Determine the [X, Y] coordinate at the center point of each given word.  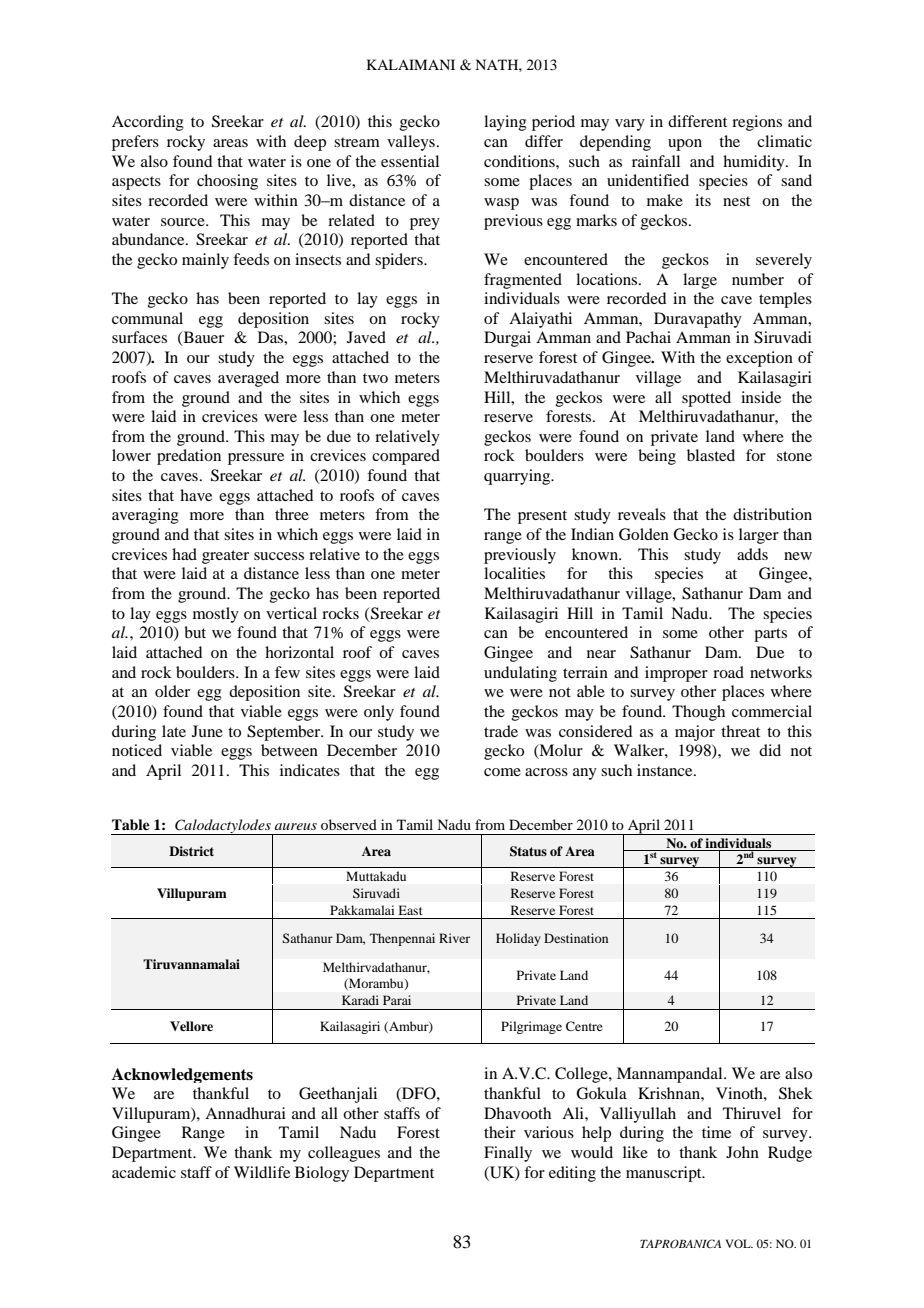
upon [685, 145]
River [454, 938]
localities [514, 573]
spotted [706, 399]
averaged [248, 379]
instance [666, 770]
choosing [227, 182]
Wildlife [262, 1172]
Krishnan [670, 1093]
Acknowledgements [182, 1075]
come [502, 772]
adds [752, 554]
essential [410, 161]
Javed [366, 337]
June [207, 731]
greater [225, 557]
